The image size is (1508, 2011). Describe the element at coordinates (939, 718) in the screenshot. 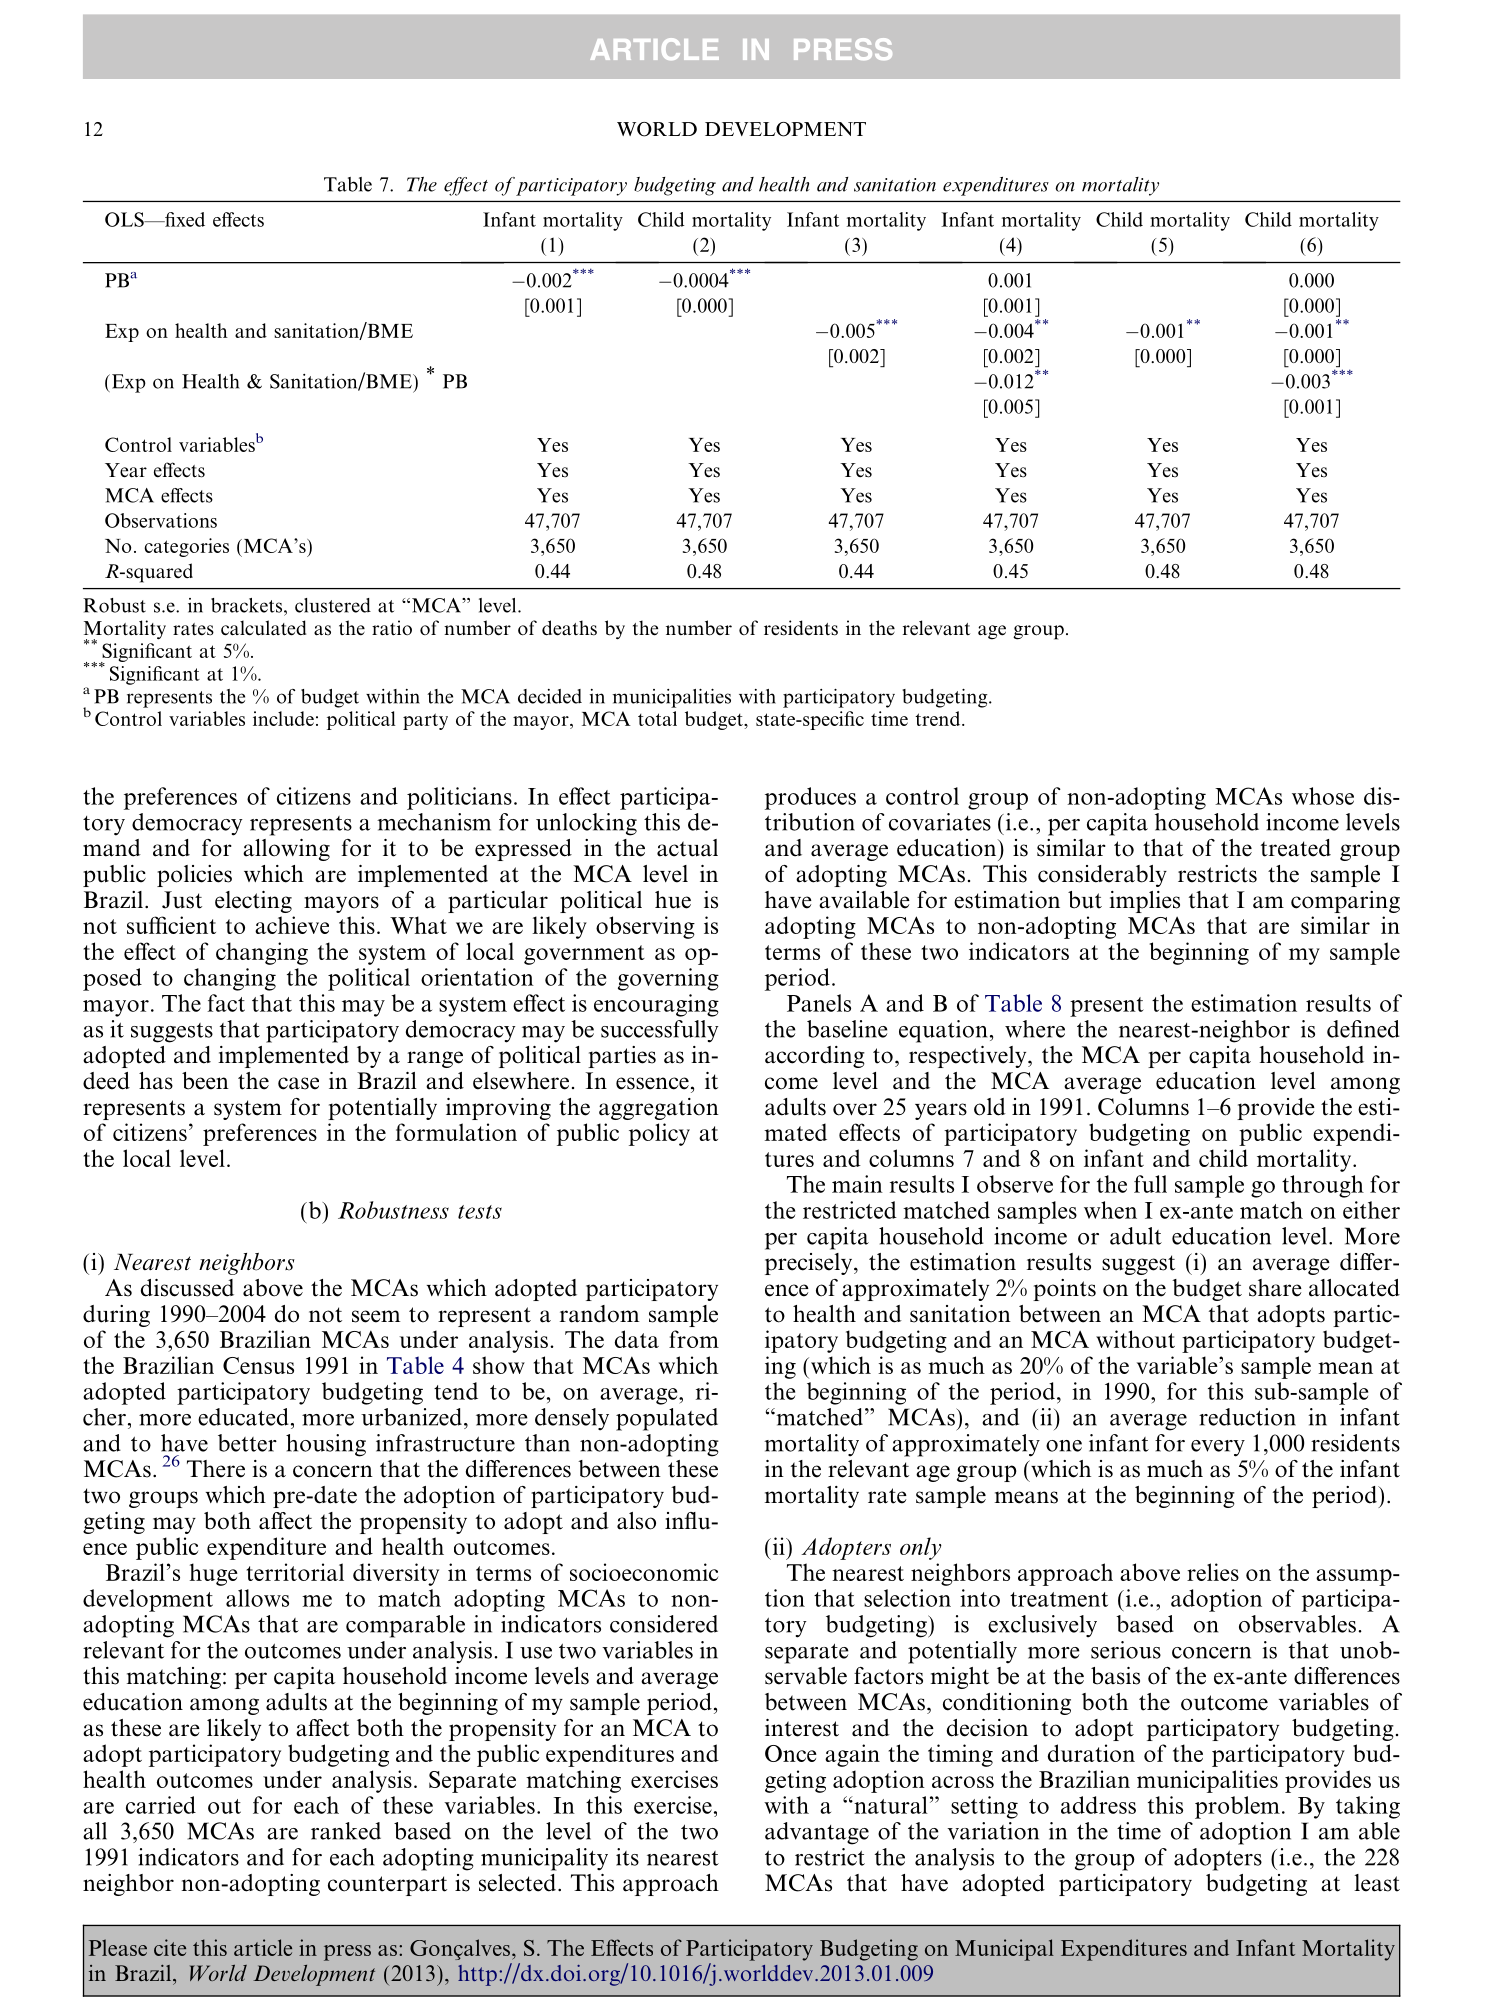

I see `trend` at that location.
